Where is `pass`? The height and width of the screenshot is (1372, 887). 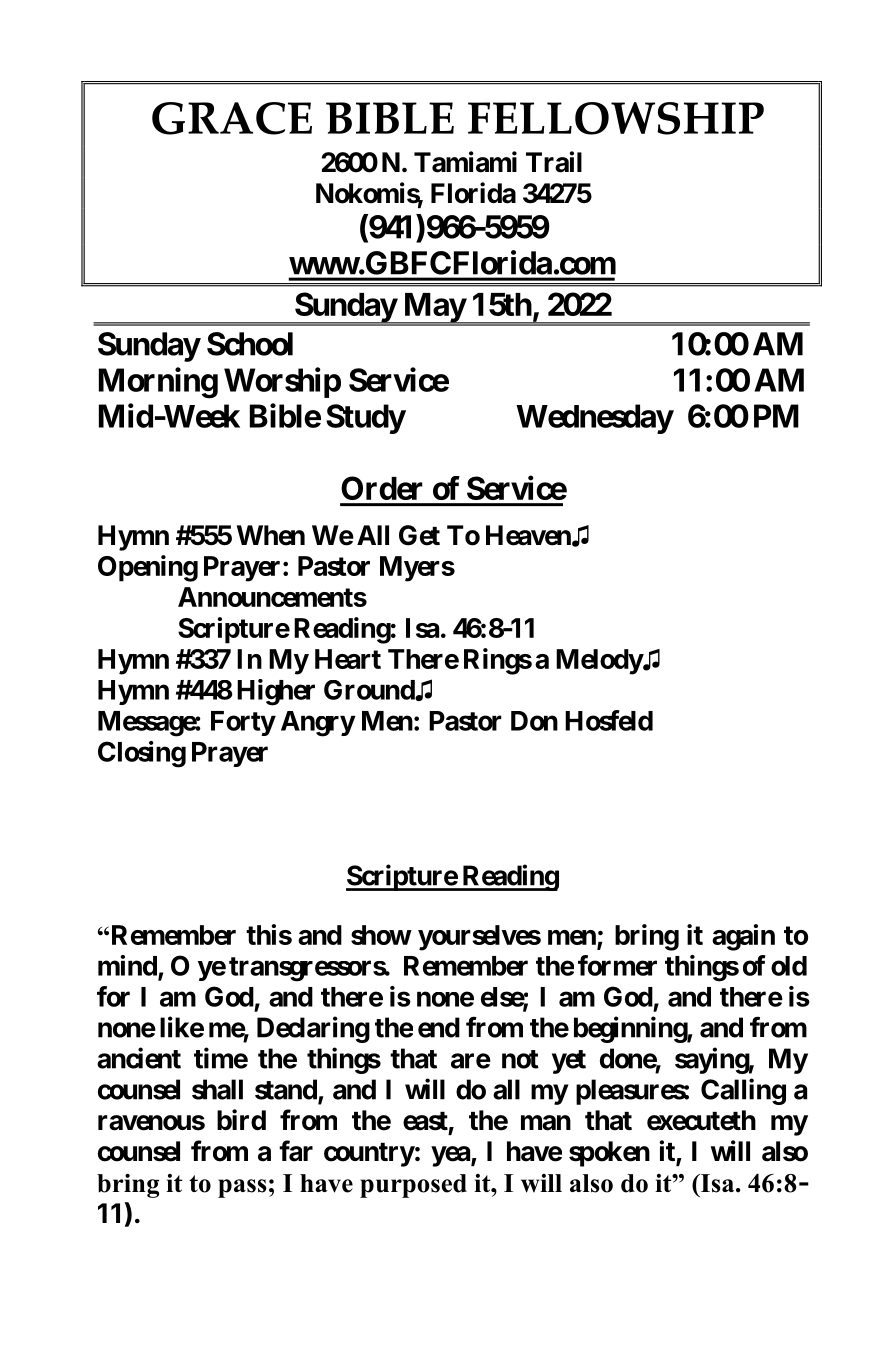
pass is located at coordinates (242, 1188).
